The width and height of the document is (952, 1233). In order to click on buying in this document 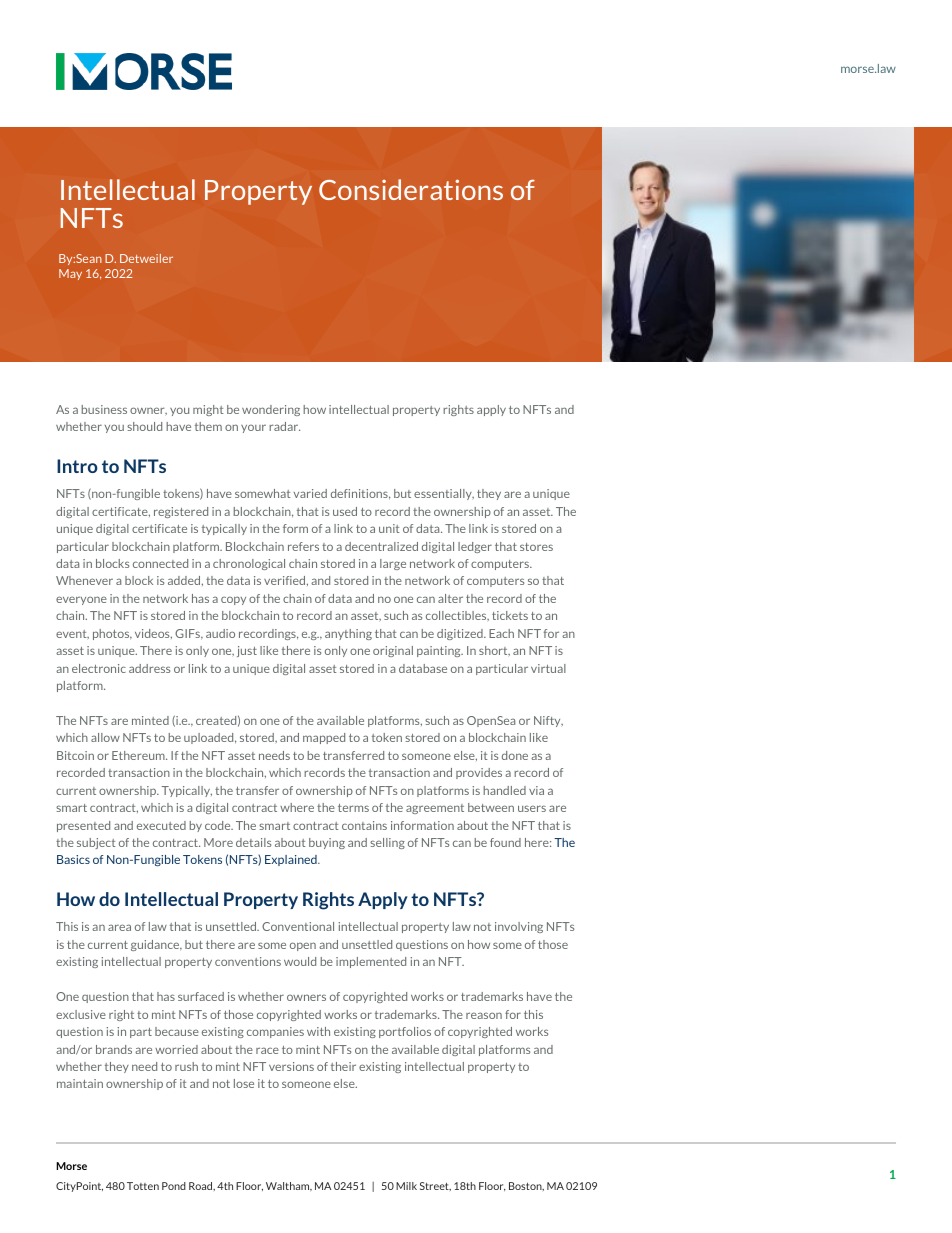, I will do `click(327, 843)`.
